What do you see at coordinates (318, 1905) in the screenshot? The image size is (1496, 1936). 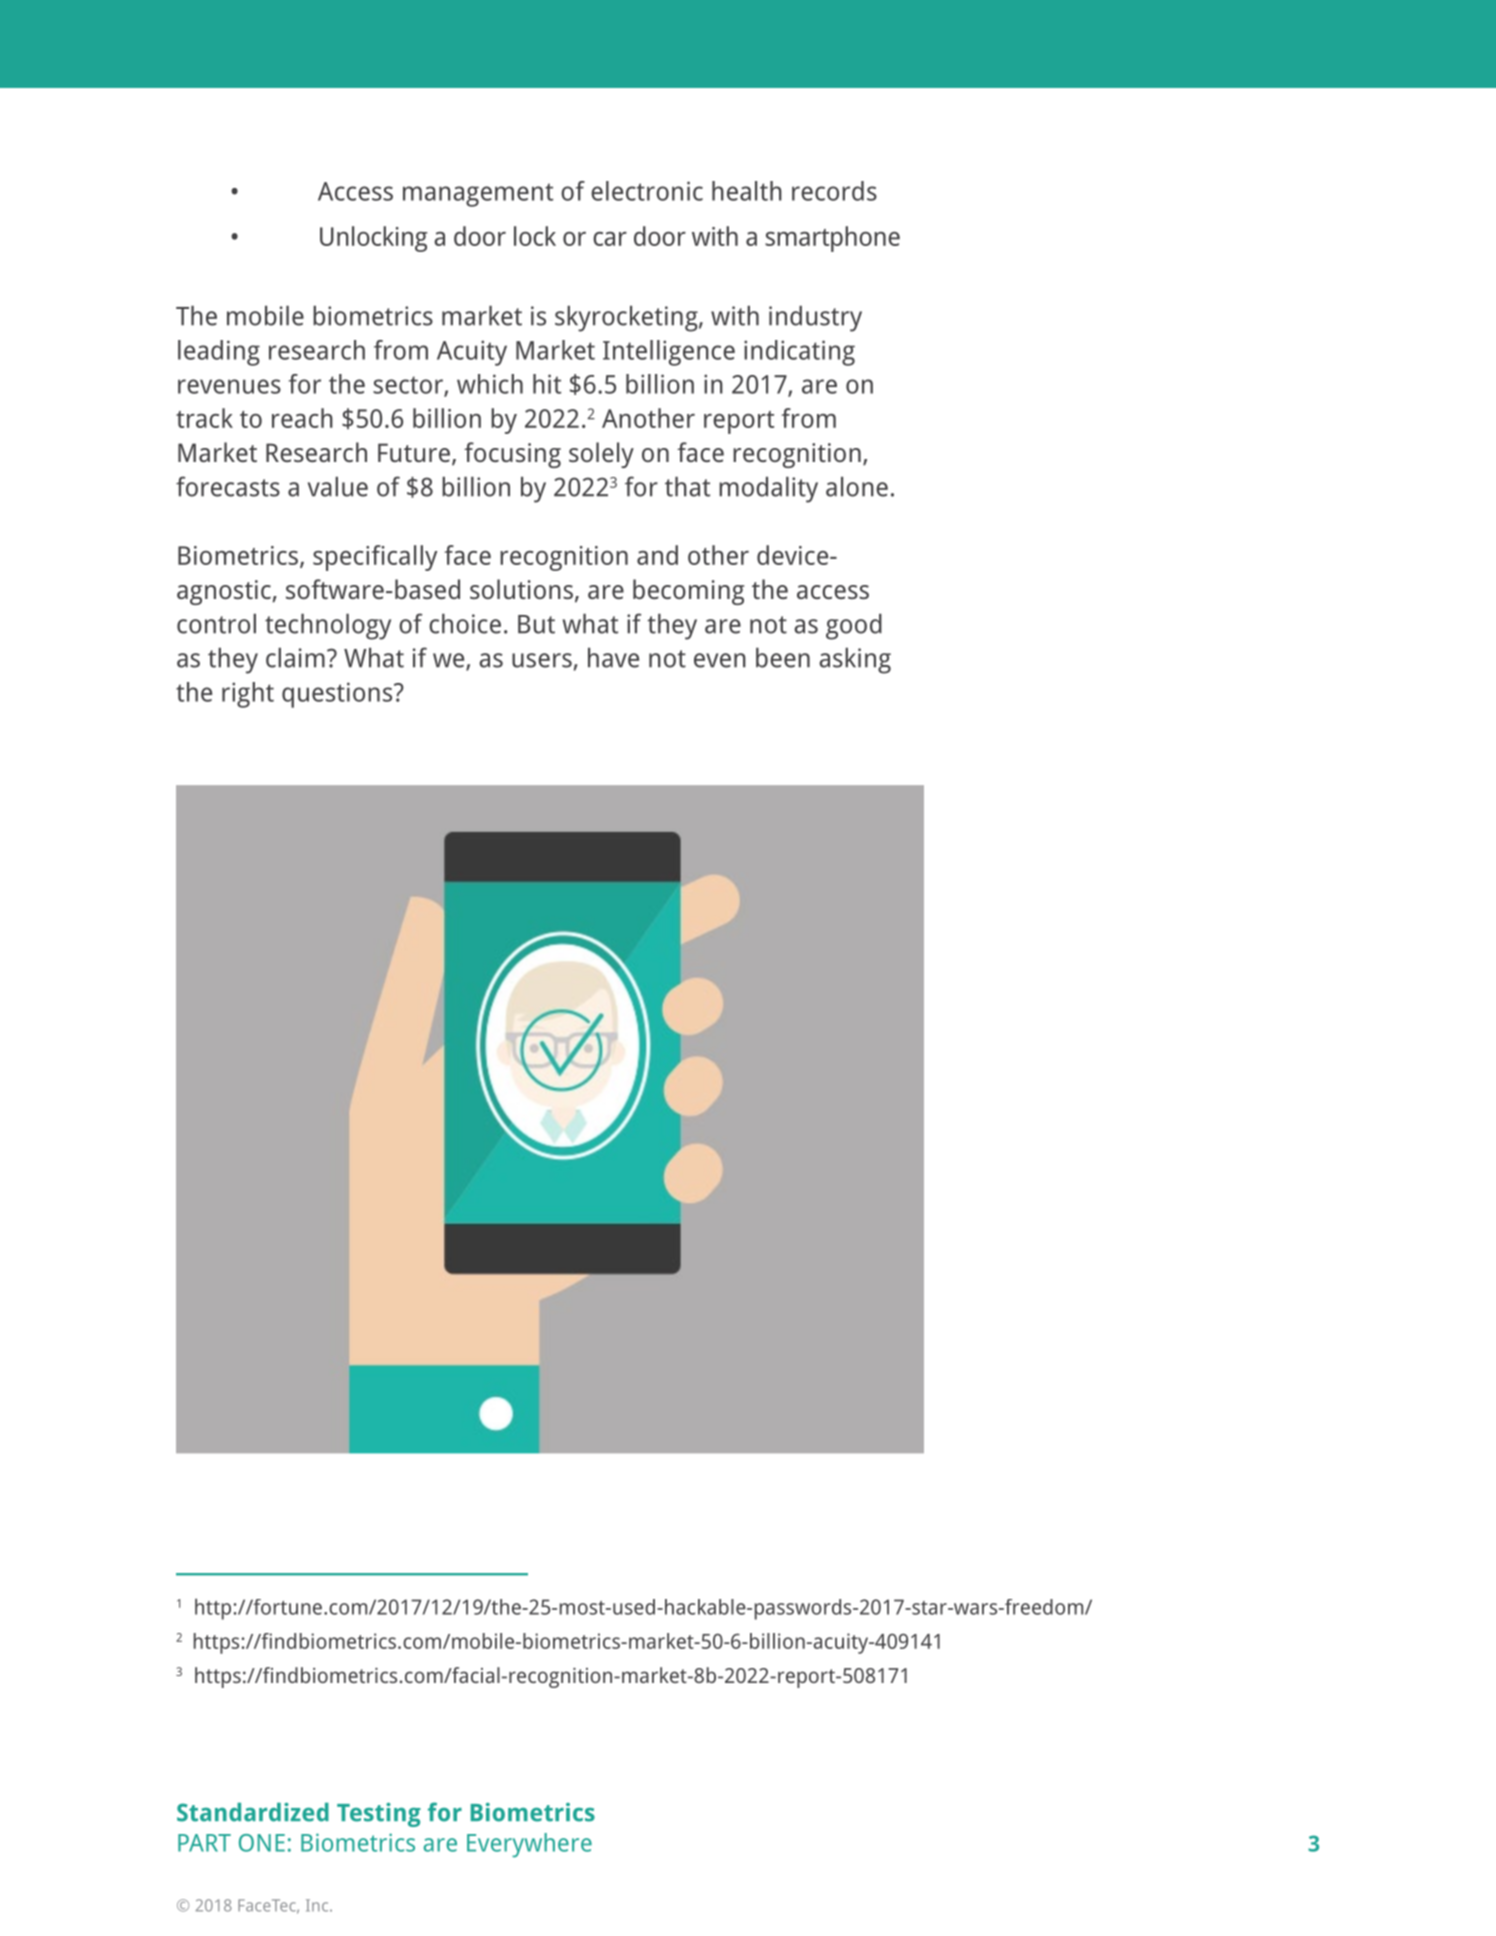 I see `Inc` at bounding box center [318, 1905].
